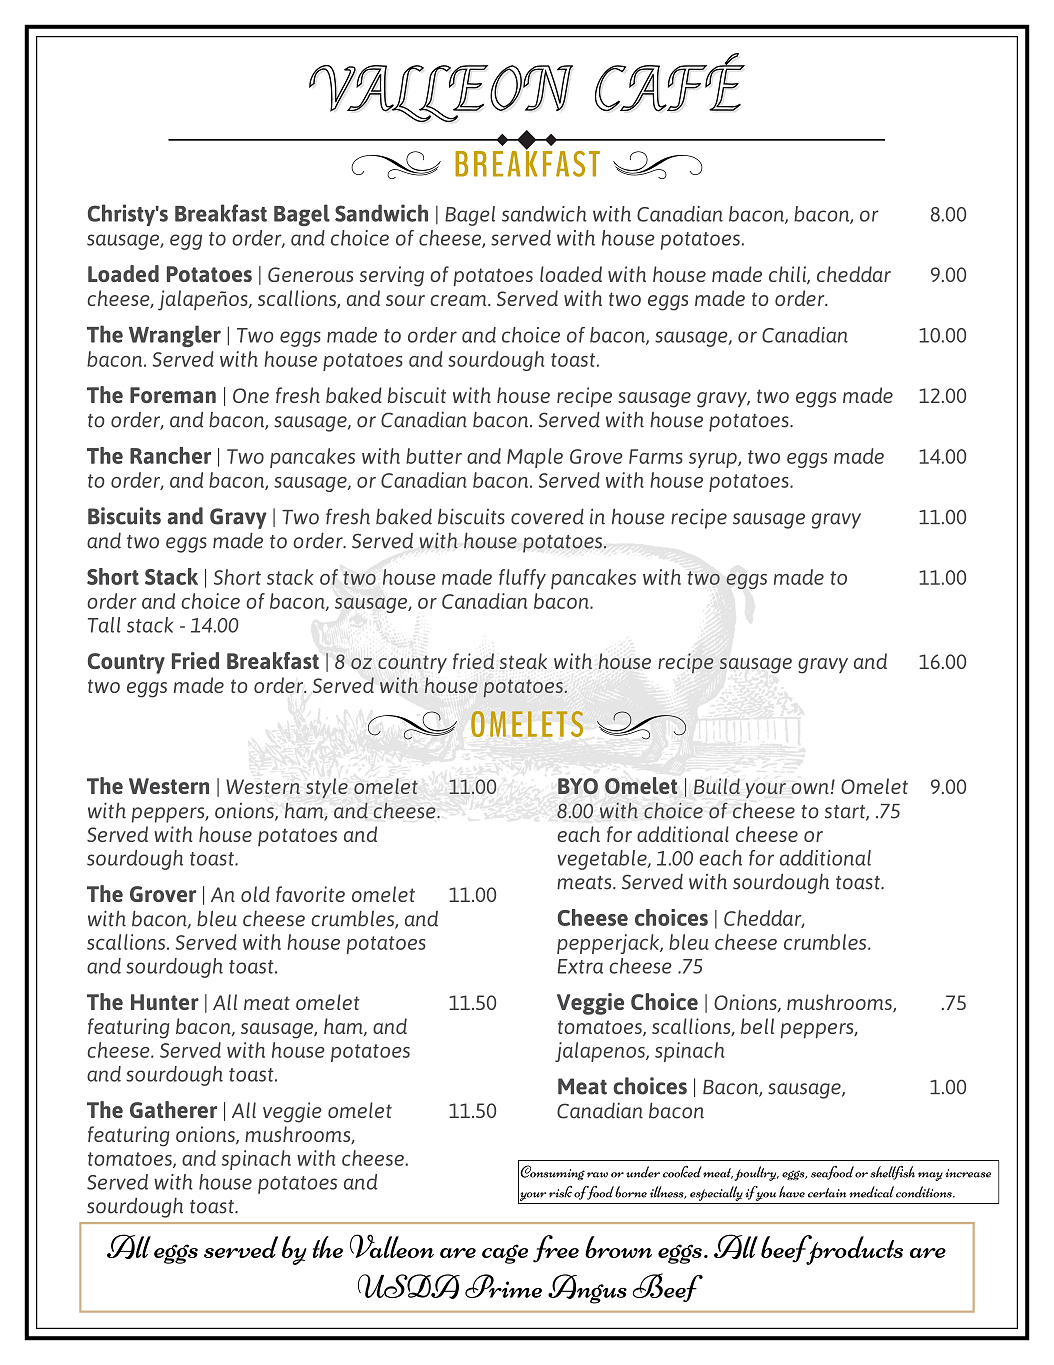 This image has height=1365, width=1054. What do you see at coordinates (788, 275) in the image?
I see `chili` at bounding box center [788, 275].
